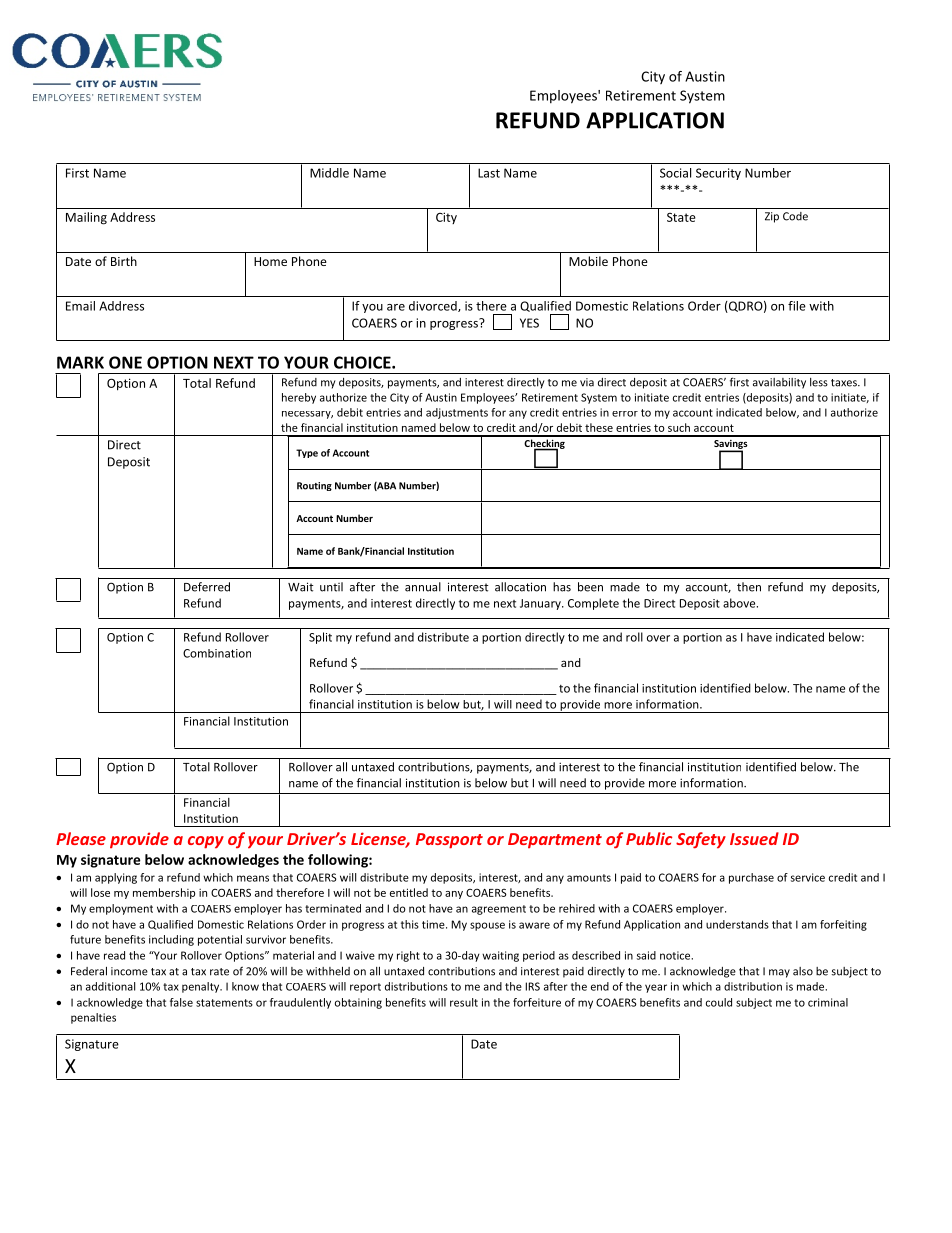  Describe the element at coordinates (464, 1002) in the screenshot. I see `result` at that location.
